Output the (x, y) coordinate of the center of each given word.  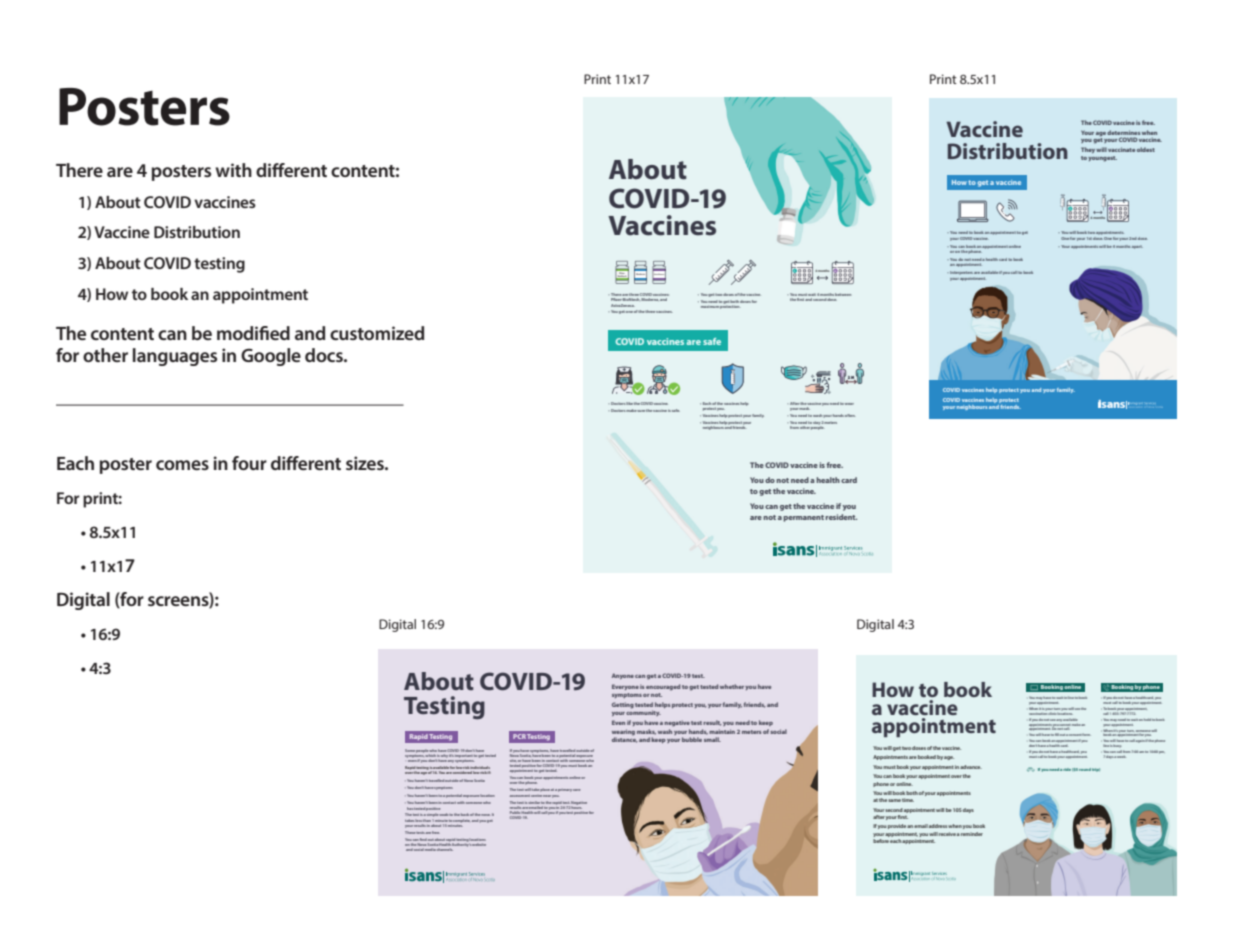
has (410, 809)
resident (841, 517)
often (850, 415)
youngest (1102, 159)
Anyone (623, 676)
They (1088, 150)
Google (271, 357)
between (843, 294)
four (249, 463)
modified (253, 333)
